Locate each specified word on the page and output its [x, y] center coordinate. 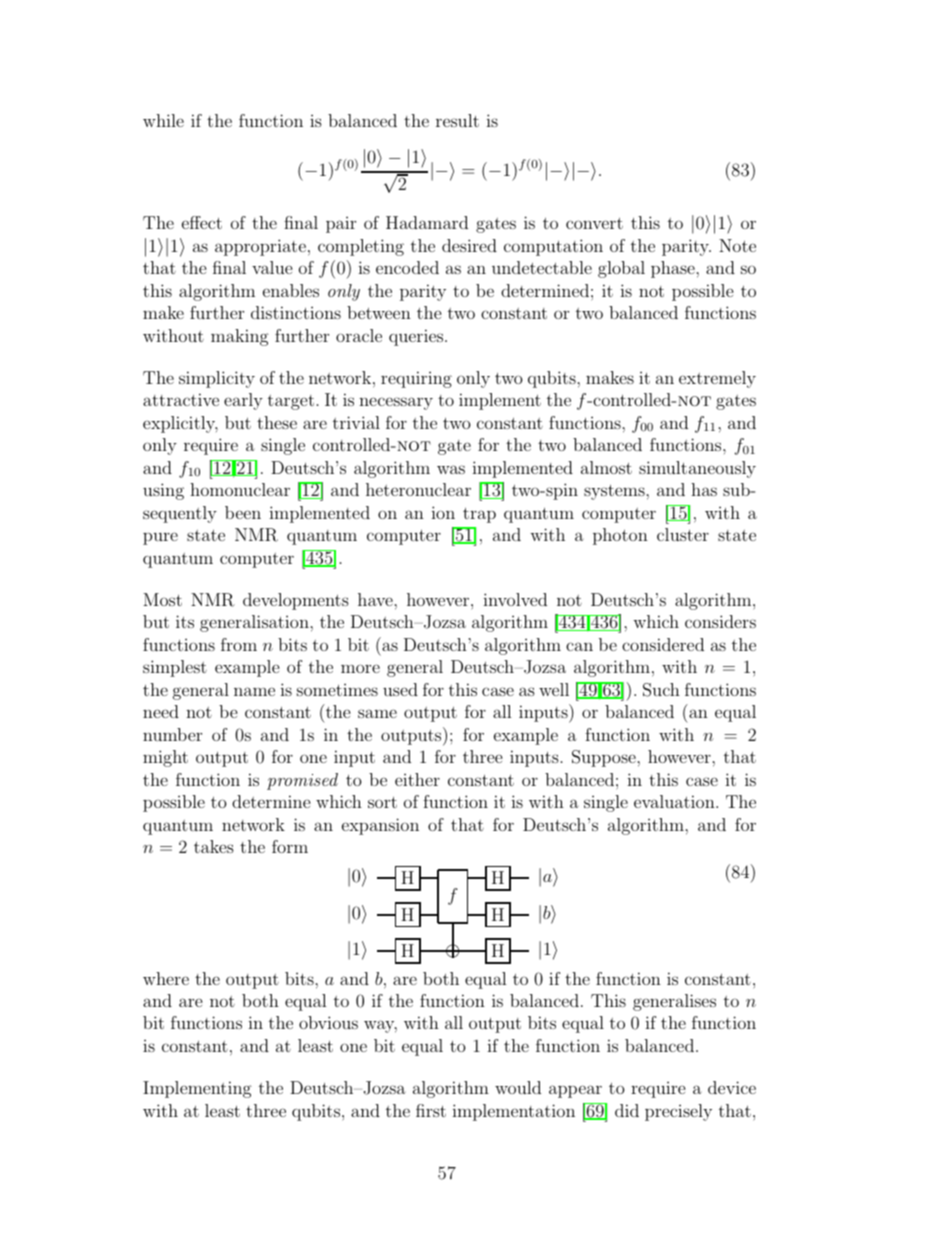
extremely [717, 379]
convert [594, 223]
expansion [380, 826]
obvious [328, 1022]
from [239, 644]
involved [515, 599]
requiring [416, 379]
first [431, 1110]
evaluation [675, 801]
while [163, 120]
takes [214, 846]
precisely [678, 1112]
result [457, 120]
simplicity [217, 379]
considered [663, 644]
